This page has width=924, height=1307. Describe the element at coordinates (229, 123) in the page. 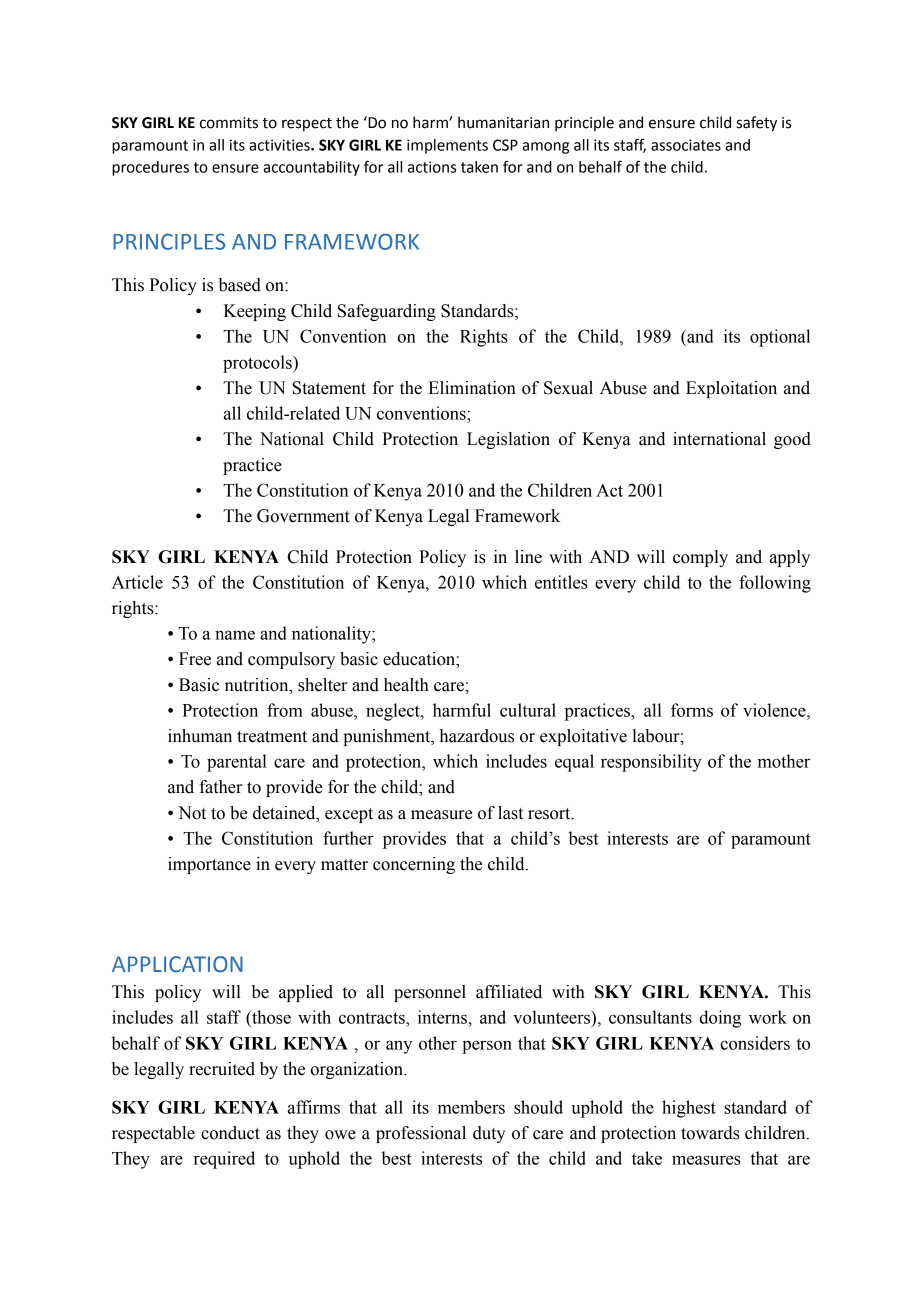

I see `commits` at that location.
